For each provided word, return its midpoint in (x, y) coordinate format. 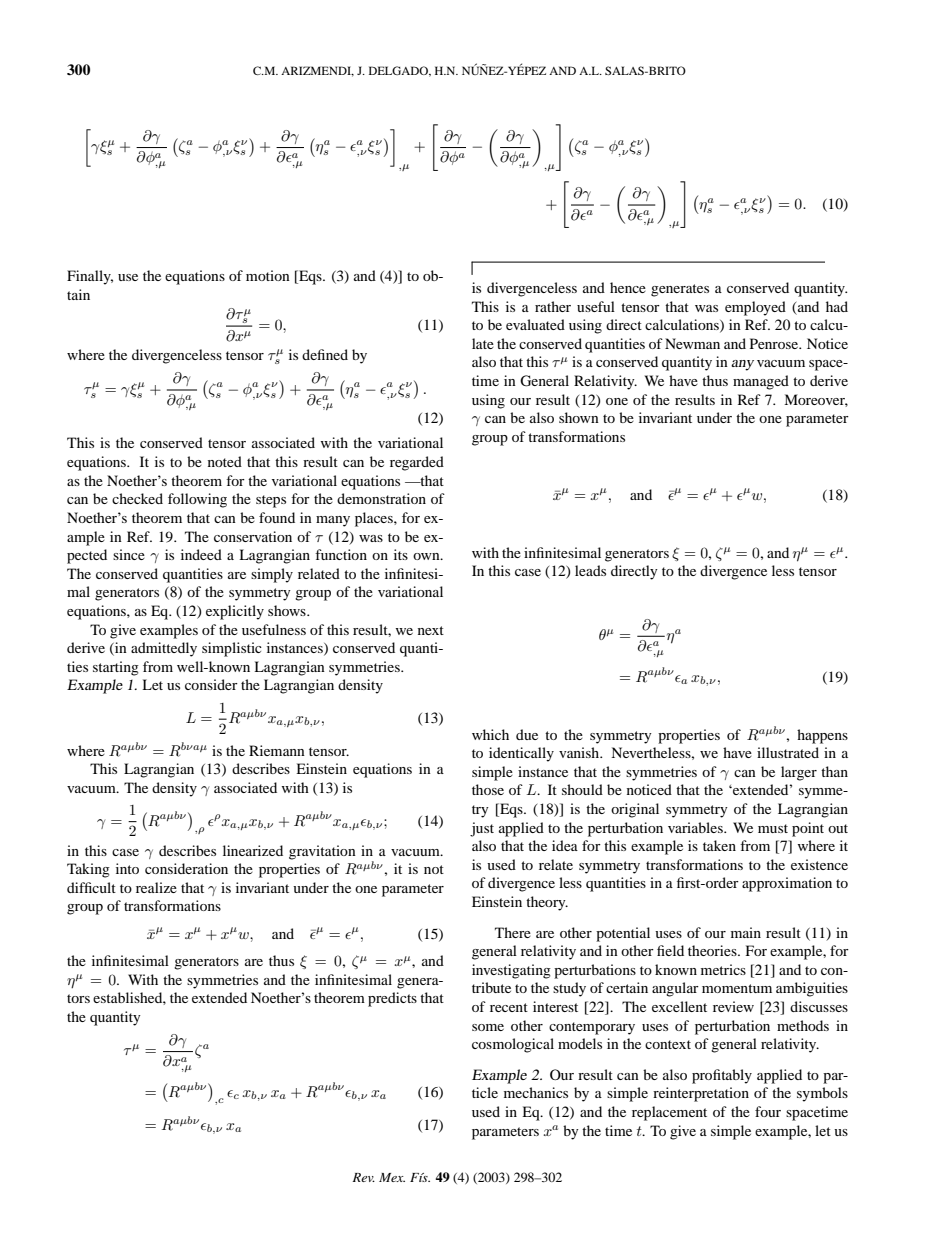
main (746, 932)
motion (268, 275)
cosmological (513, 1045)
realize (156, 887)
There (513, 932)
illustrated (788, 752)
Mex (392, 1177)
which (490, 734)
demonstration (381, 498)
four (768, 1111)
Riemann (277, 750)
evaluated (535, 324)
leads (590, 570)
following (197, 500)
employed (755, 308)
